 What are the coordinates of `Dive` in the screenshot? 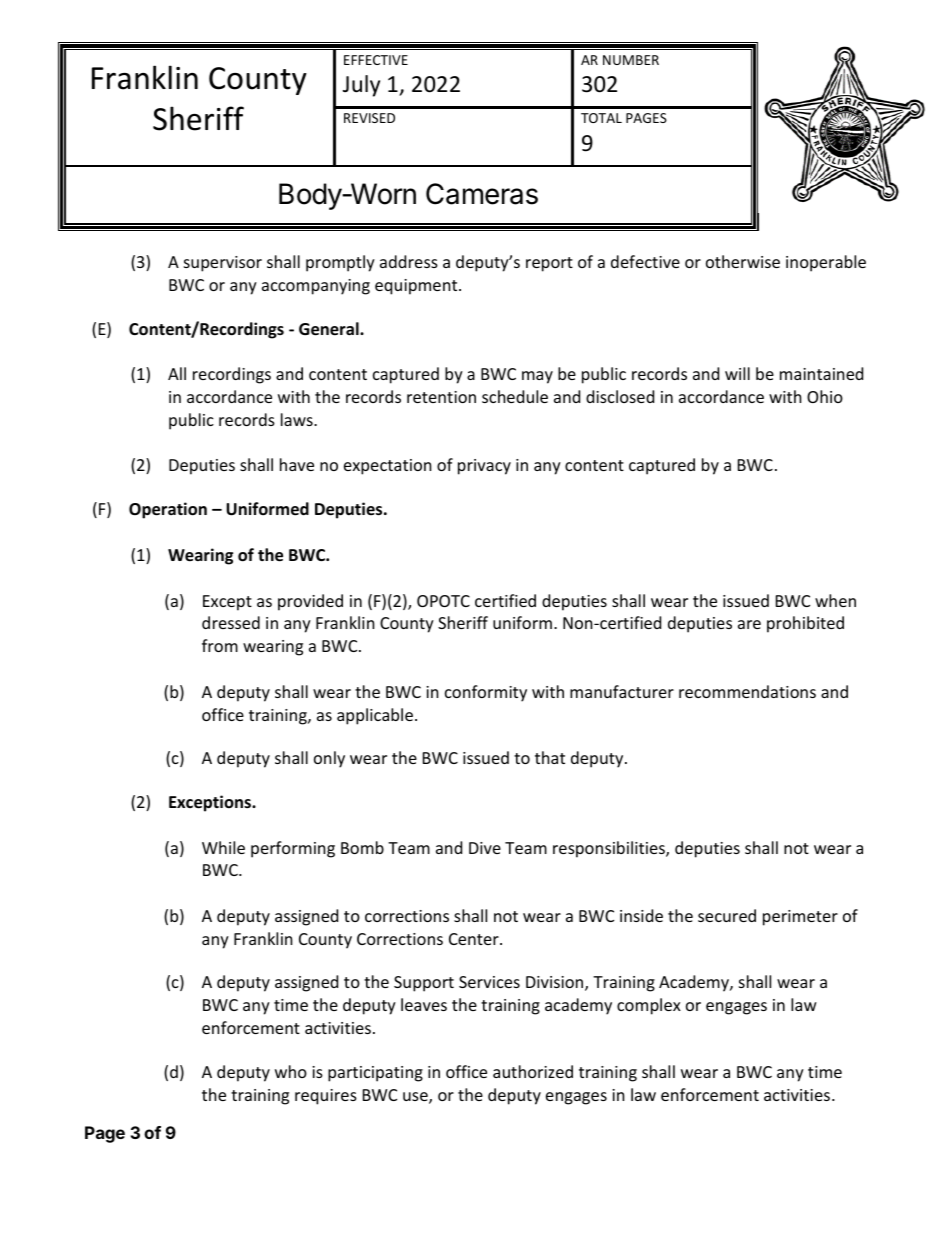 It's located at (485, 848).
